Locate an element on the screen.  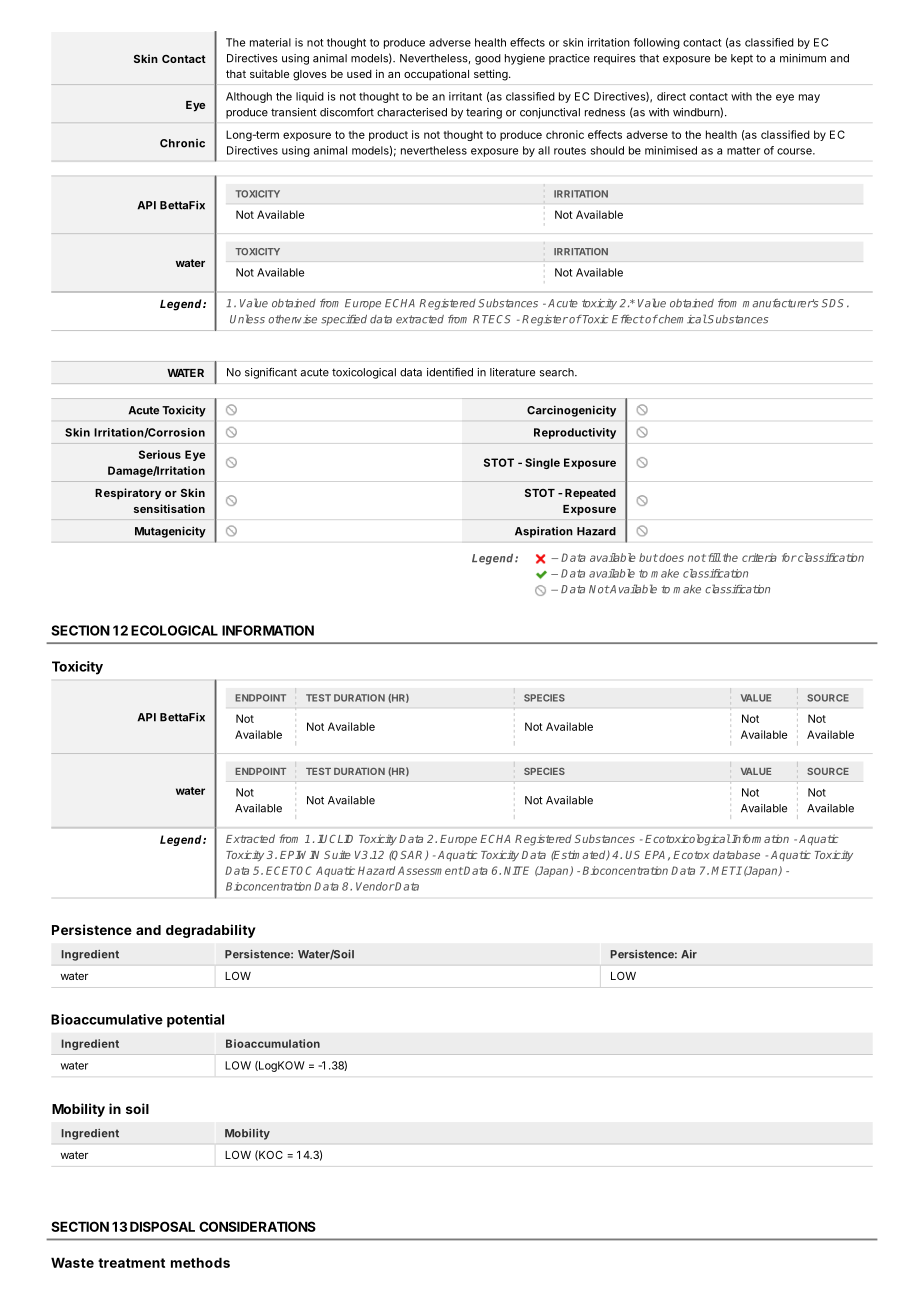
Although is located at coordinates (249, 97).
